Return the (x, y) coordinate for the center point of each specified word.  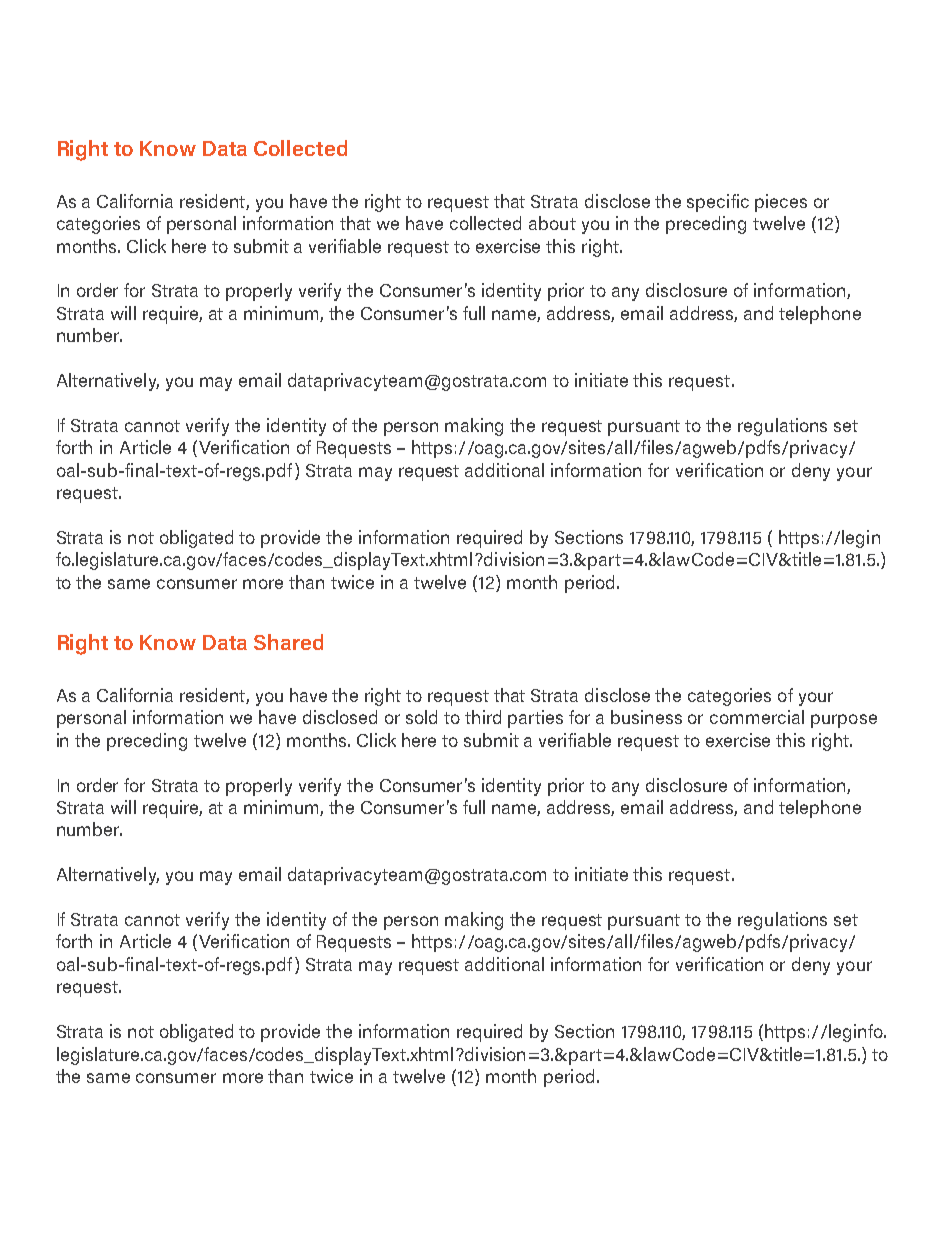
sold (421, 717)
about (552, 223)
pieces (781, 203)
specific (718, 203)
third (483, 717)
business (646, 717)
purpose (844, 721)
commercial (757, 717)
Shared (288, 642)
